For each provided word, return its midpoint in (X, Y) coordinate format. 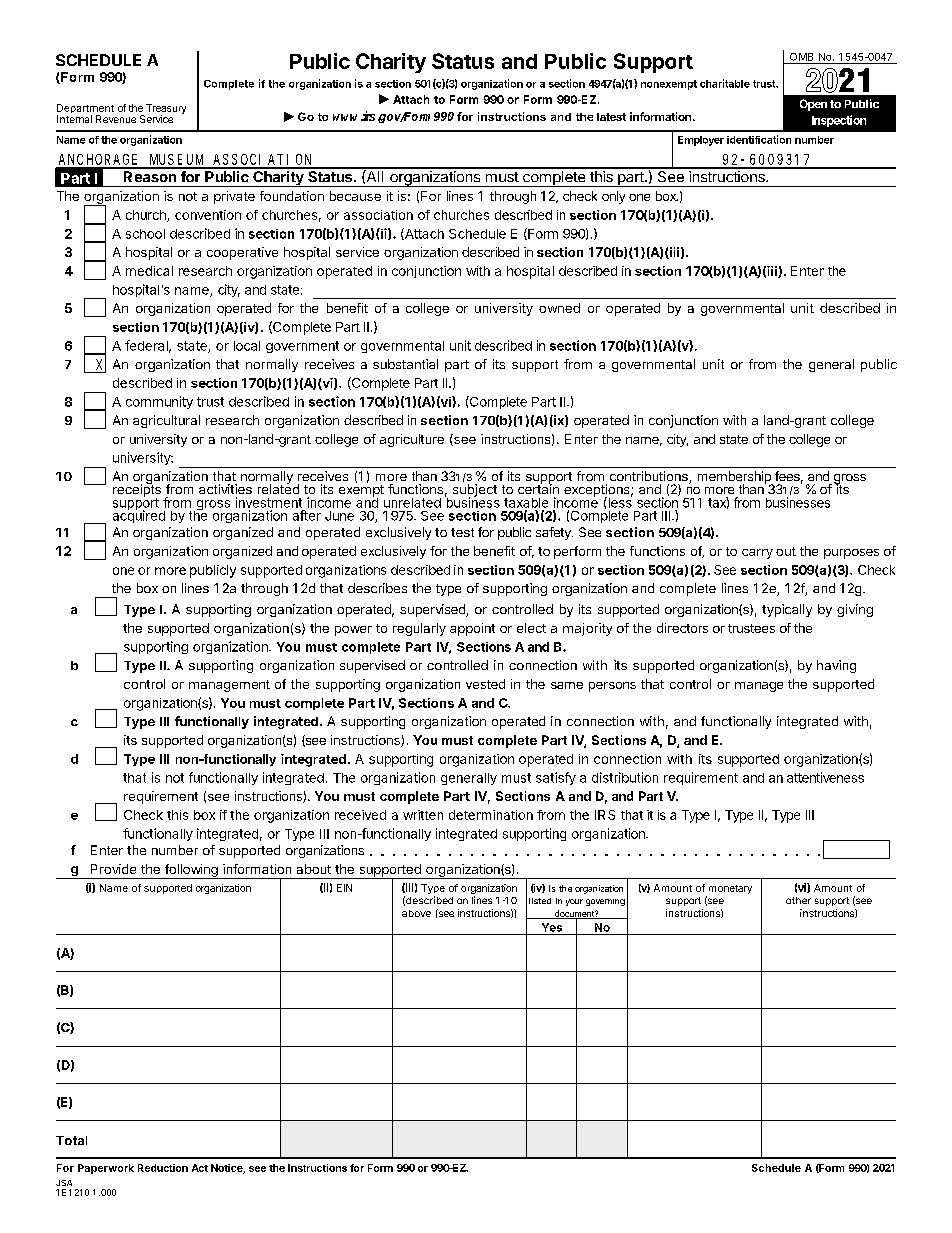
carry (757, 554)
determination (491, 815)
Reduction (163, 1168)
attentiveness (825, 777)
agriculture (412, 440)
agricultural (166, 421)
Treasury (166, 110)
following (191, 871)
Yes (552, 927)
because (355, 196)
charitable (725, 83)
